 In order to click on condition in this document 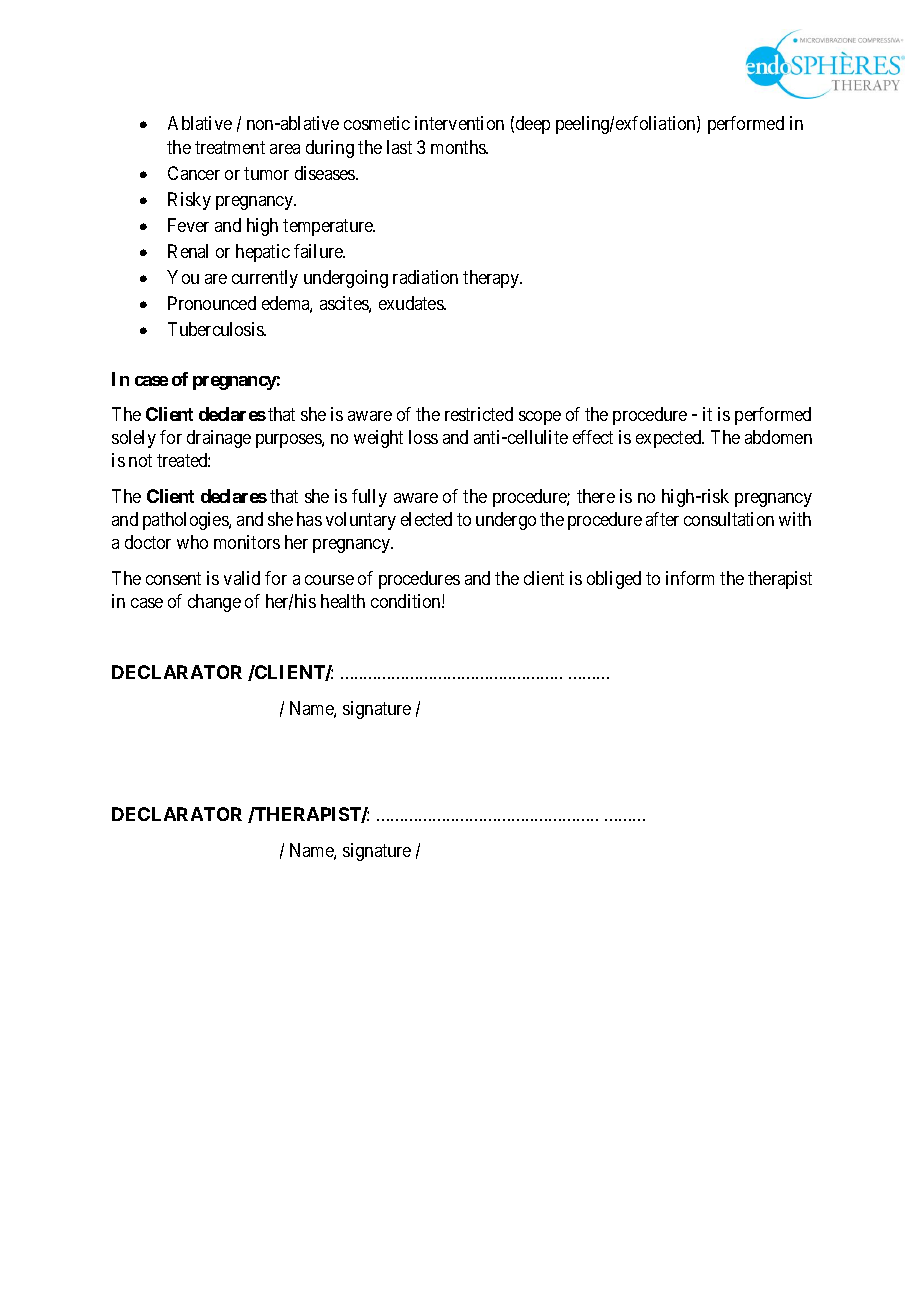, I will do `click(407, 601)`.
